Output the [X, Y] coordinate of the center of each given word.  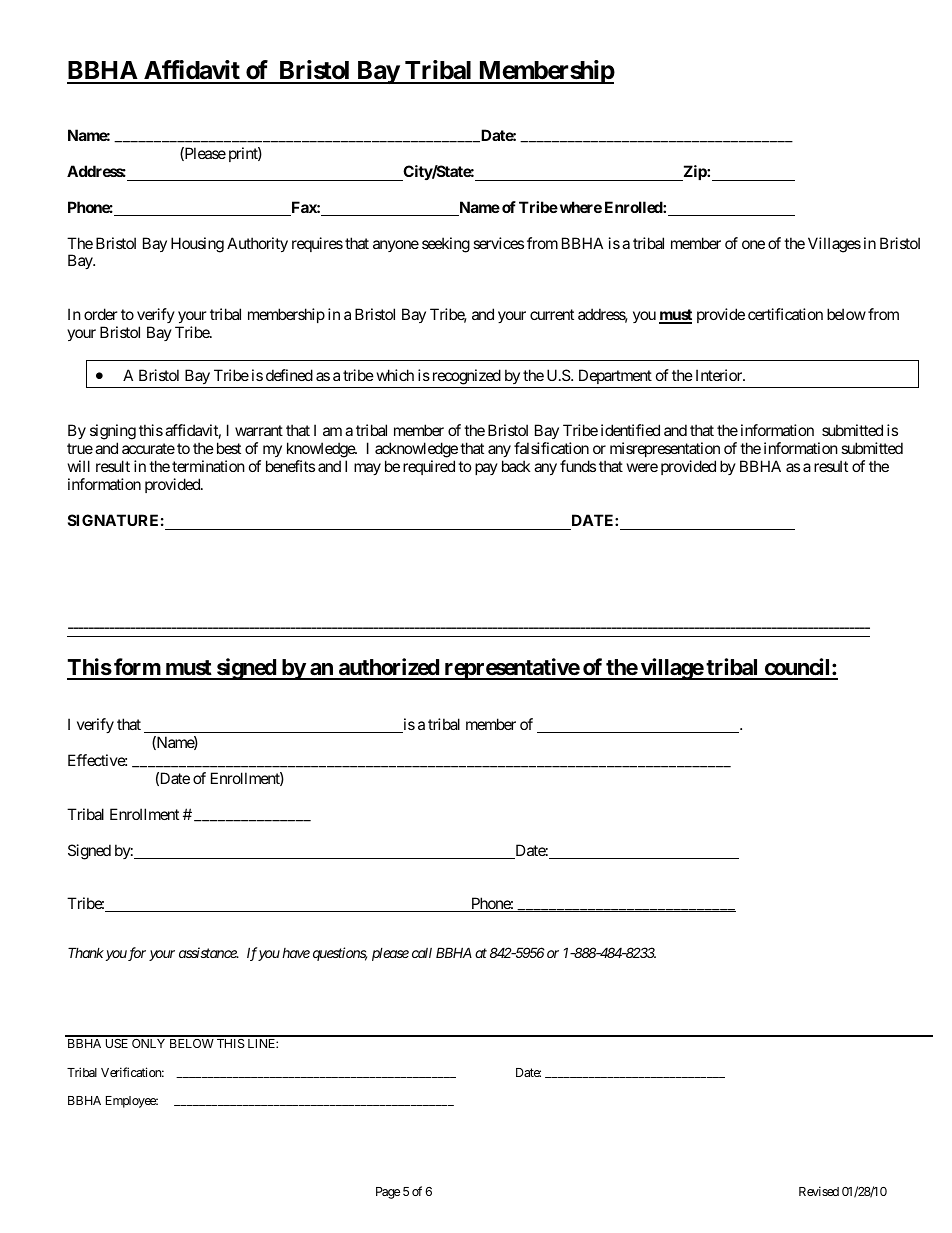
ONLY [148, 1043]
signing [113, 433]
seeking [446, 245]
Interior [720, 375]
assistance [208, 952]
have [296, 953]
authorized [388, 668]
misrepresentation [666, 451]
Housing [197, 245]
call [422, 953]
